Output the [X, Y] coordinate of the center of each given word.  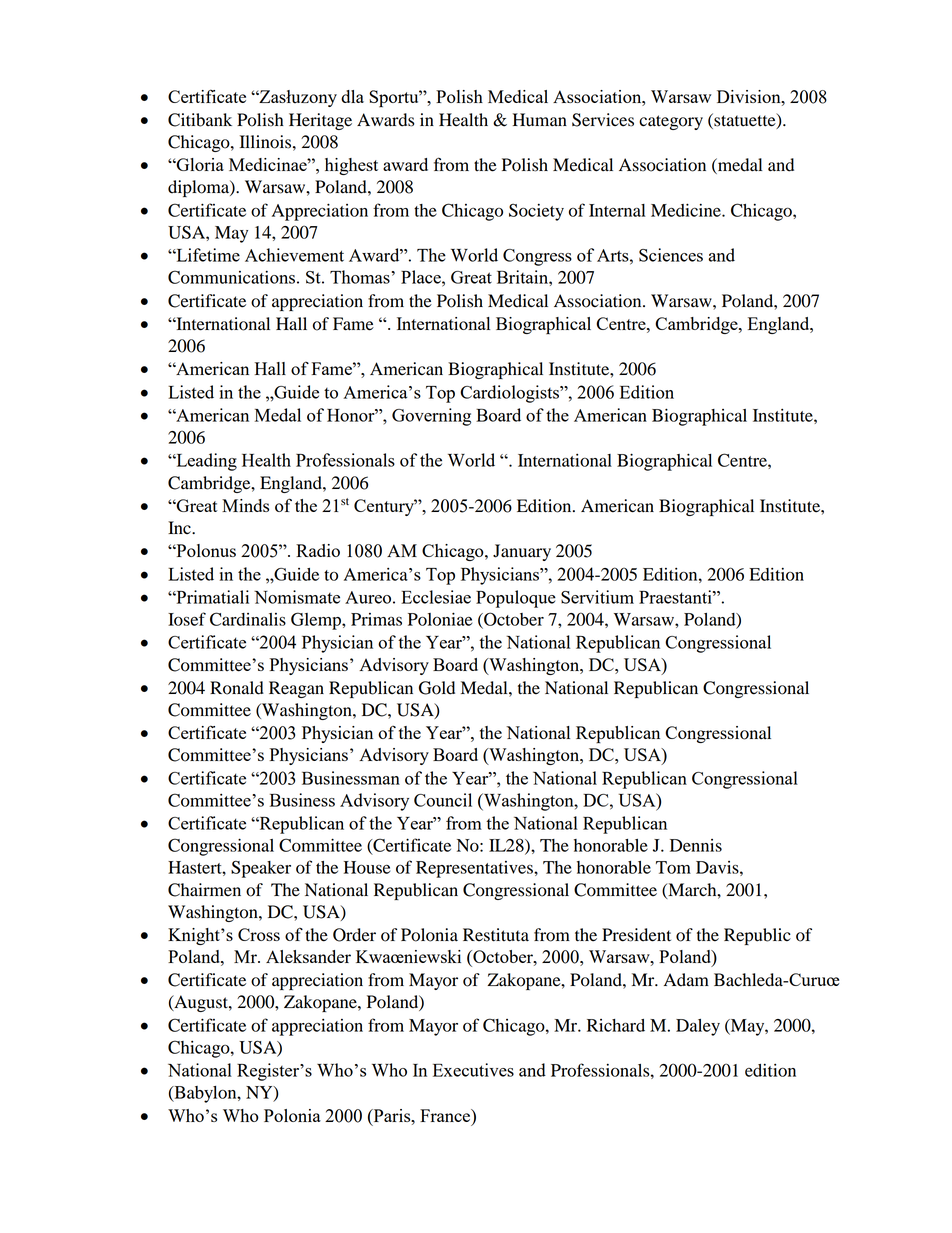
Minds [245, 505]
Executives [473, 1070]
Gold [437, 688]
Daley [698, 1027]
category [671, 122]
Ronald [237, 688]
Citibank [200, 120]
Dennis [696, 845]
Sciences [671, 255]
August [201, 1003]
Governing [431, 417]
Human [540, 120]
